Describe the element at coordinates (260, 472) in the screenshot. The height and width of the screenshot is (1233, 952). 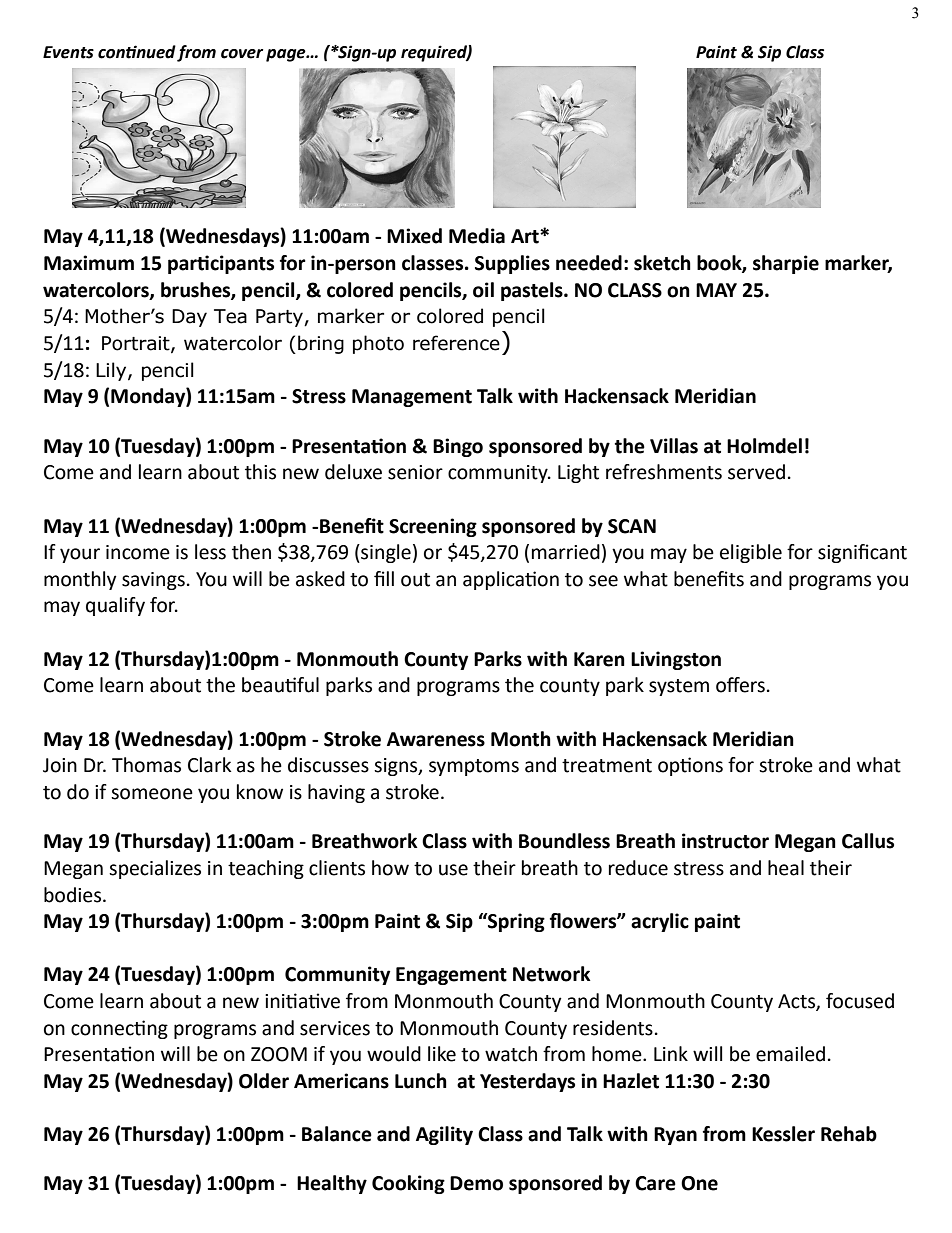
I see `this` at that location.
